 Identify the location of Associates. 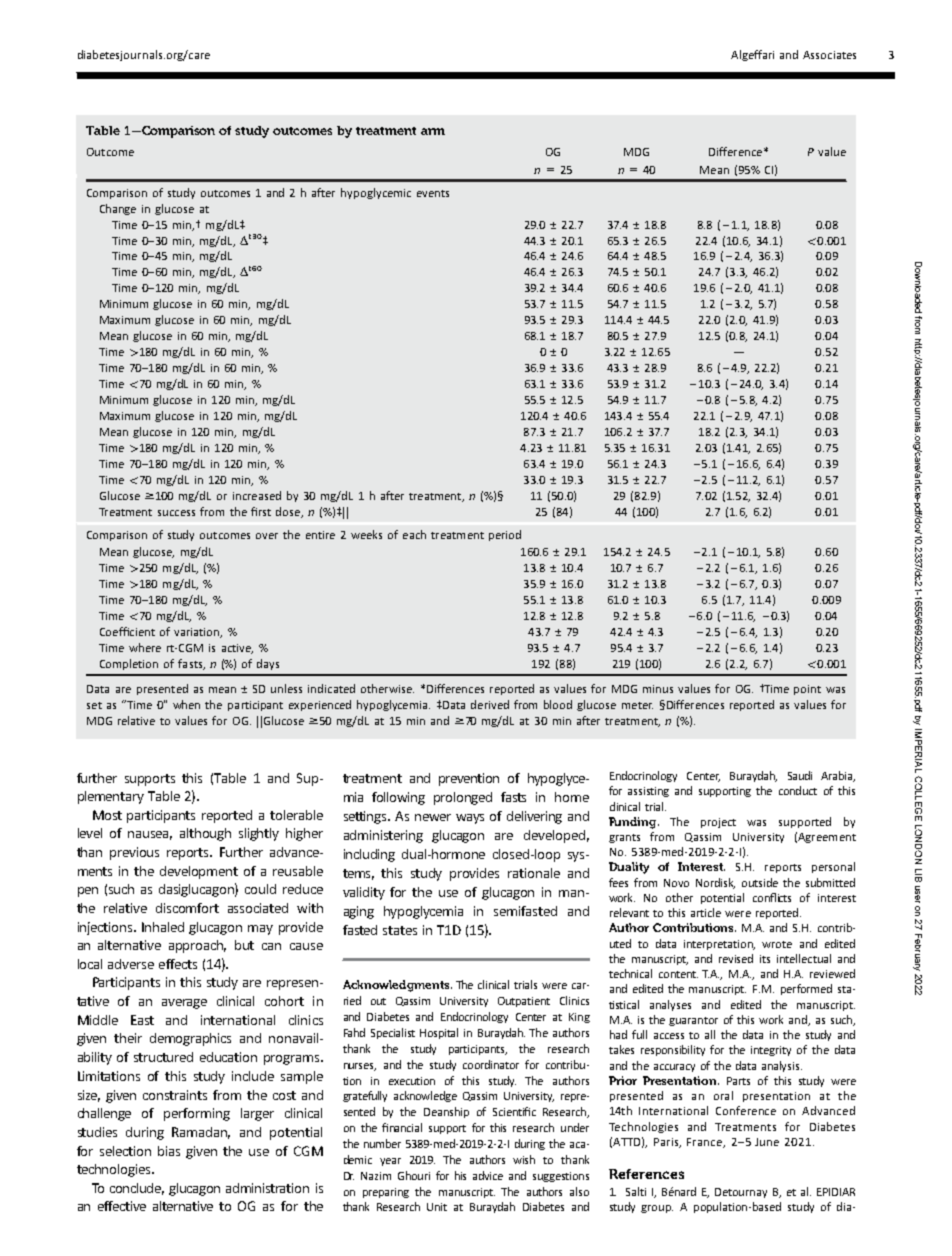
(829, 55).
